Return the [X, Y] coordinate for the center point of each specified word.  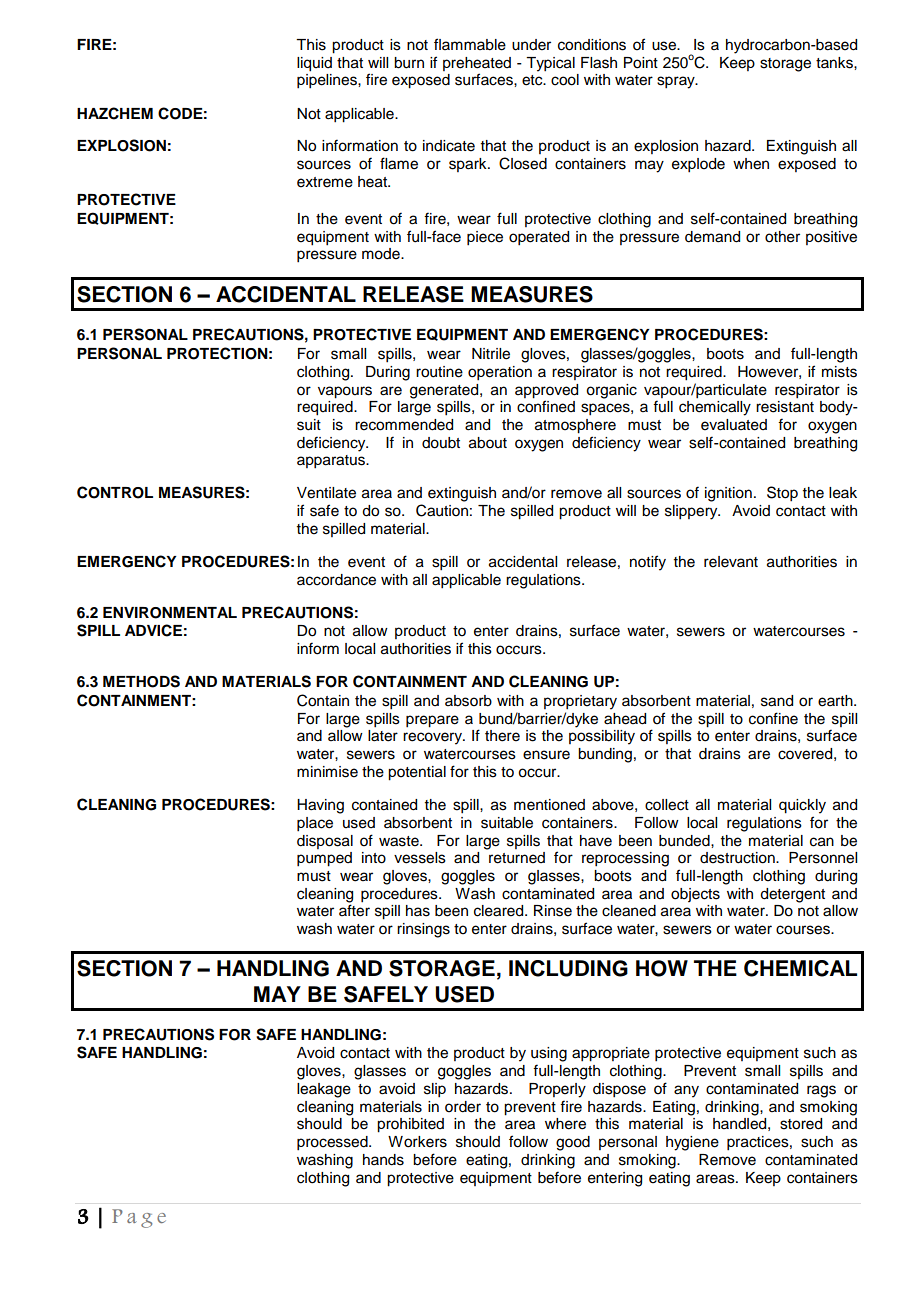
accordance [336, 580]
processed [333, 1143]
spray [677, 82]
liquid [314, 64]
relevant [731, 562]
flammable [470, 44]
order [463, 1107]
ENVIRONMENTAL [170, 613]
